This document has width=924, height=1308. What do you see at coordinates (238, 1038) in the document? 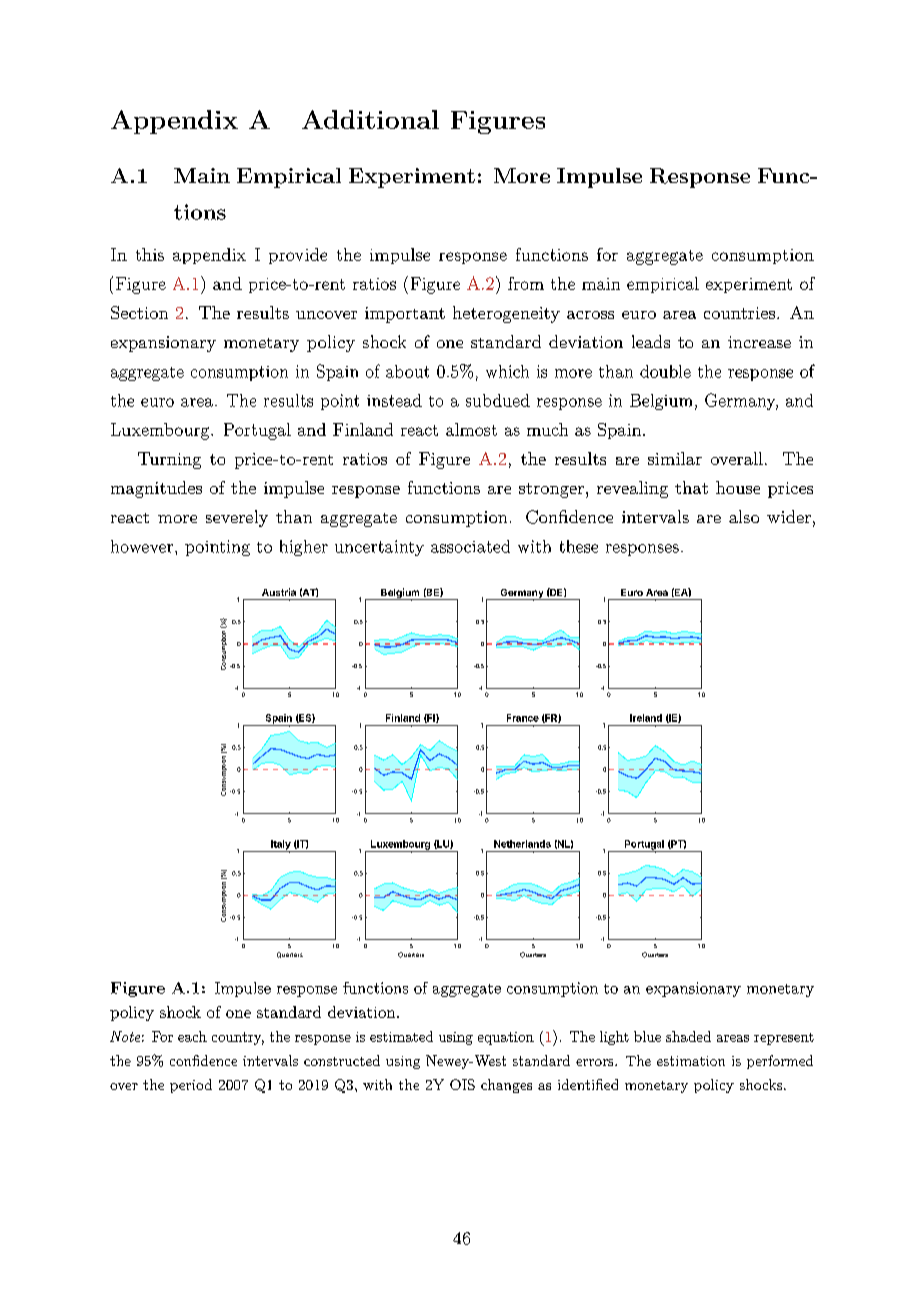
I see `country` at bounding box center [238, 1038].
